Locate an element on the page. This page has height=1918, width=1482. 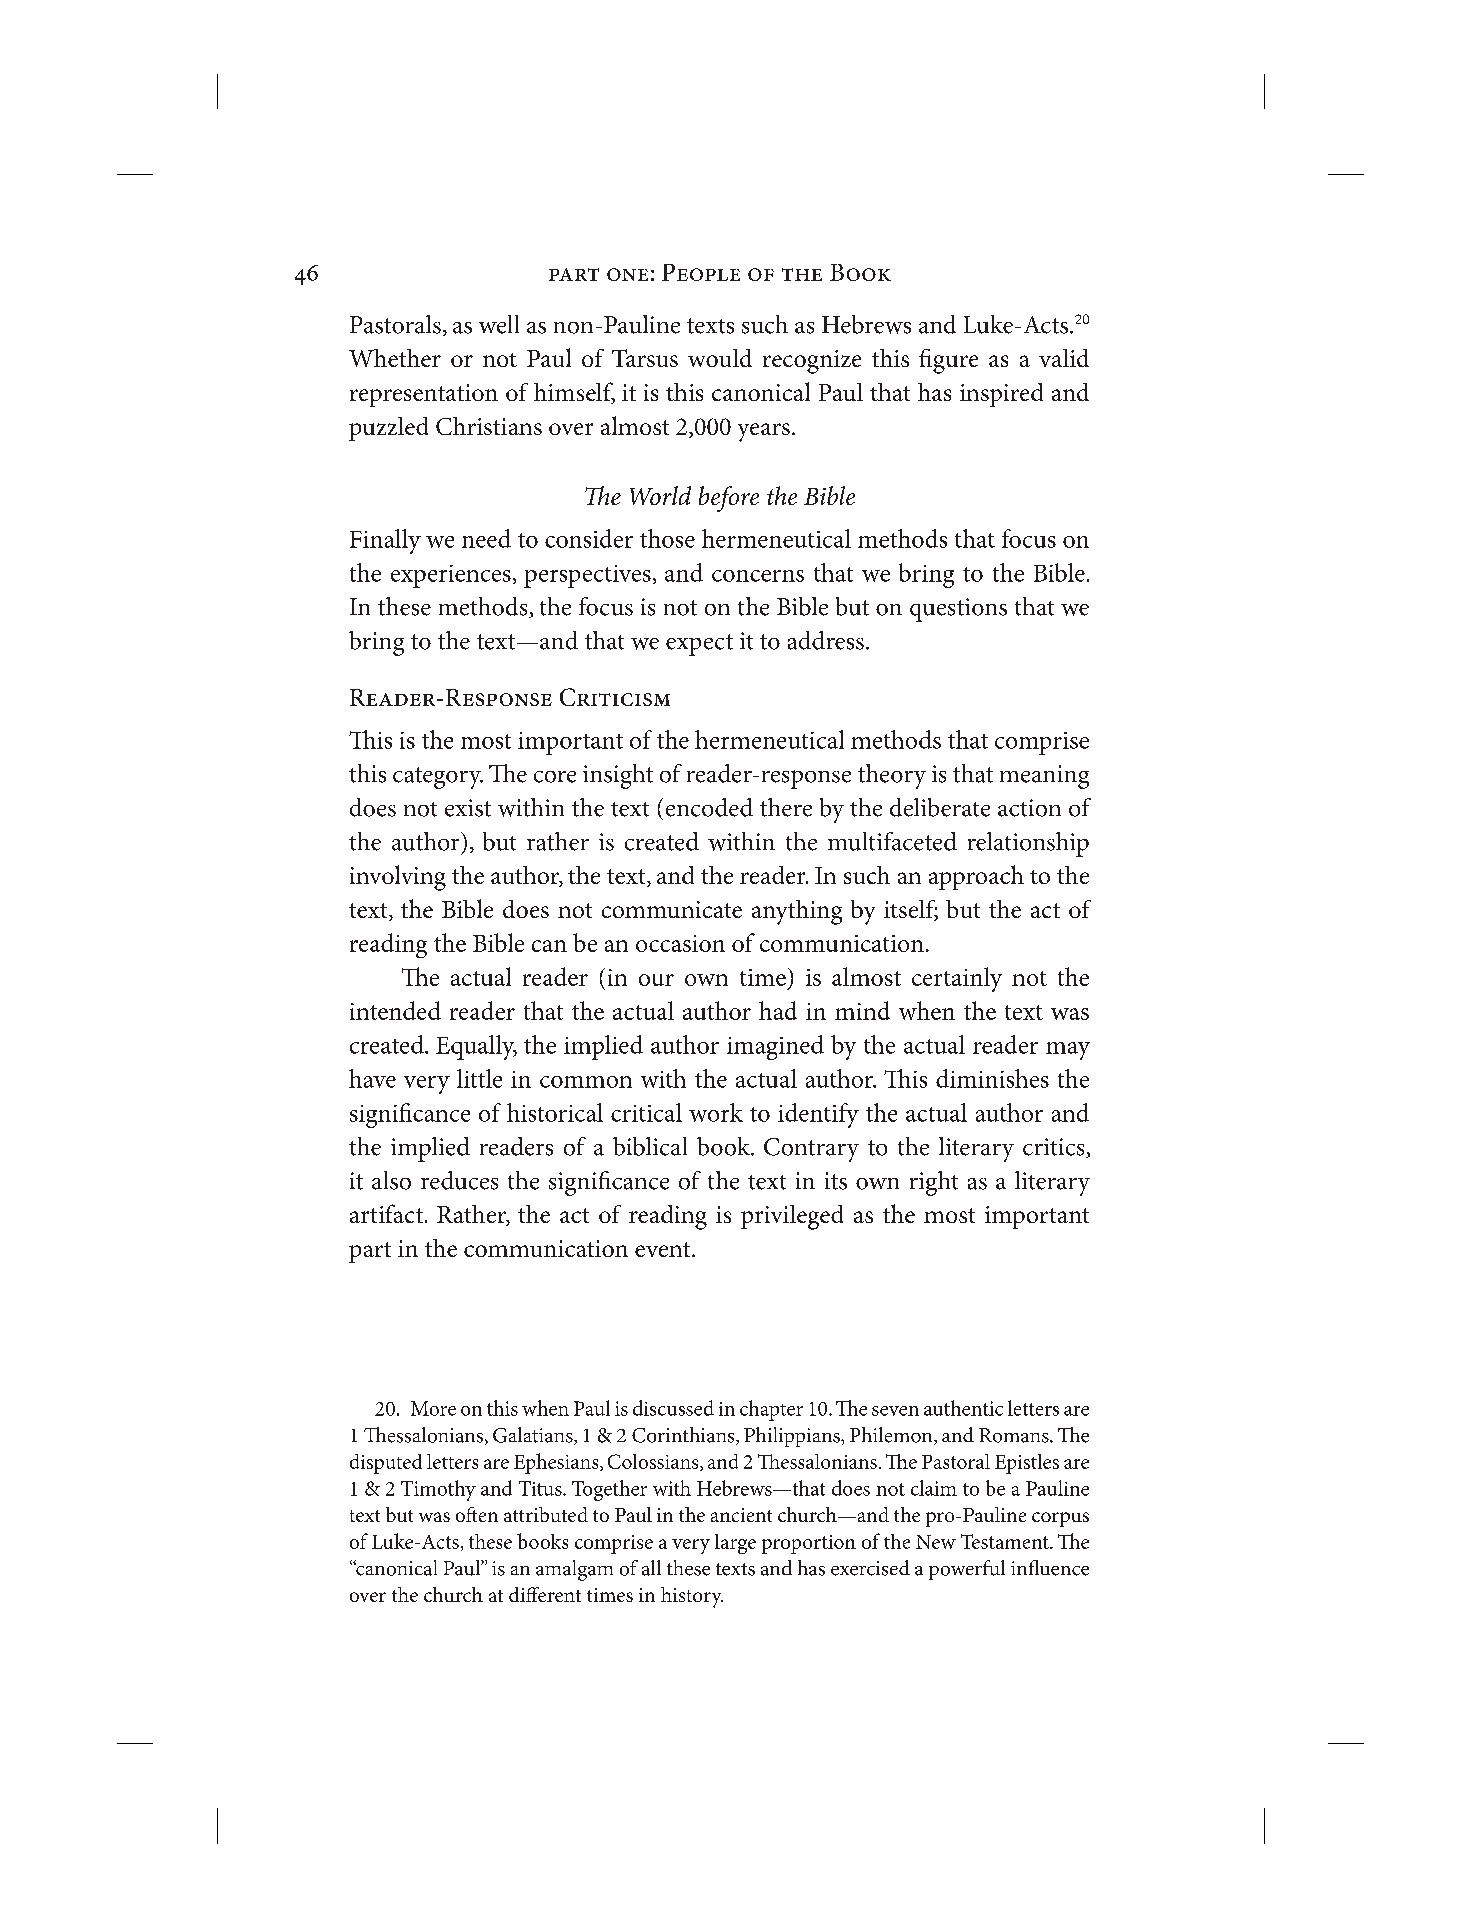
certainly is located at coordinates (957, 979).
